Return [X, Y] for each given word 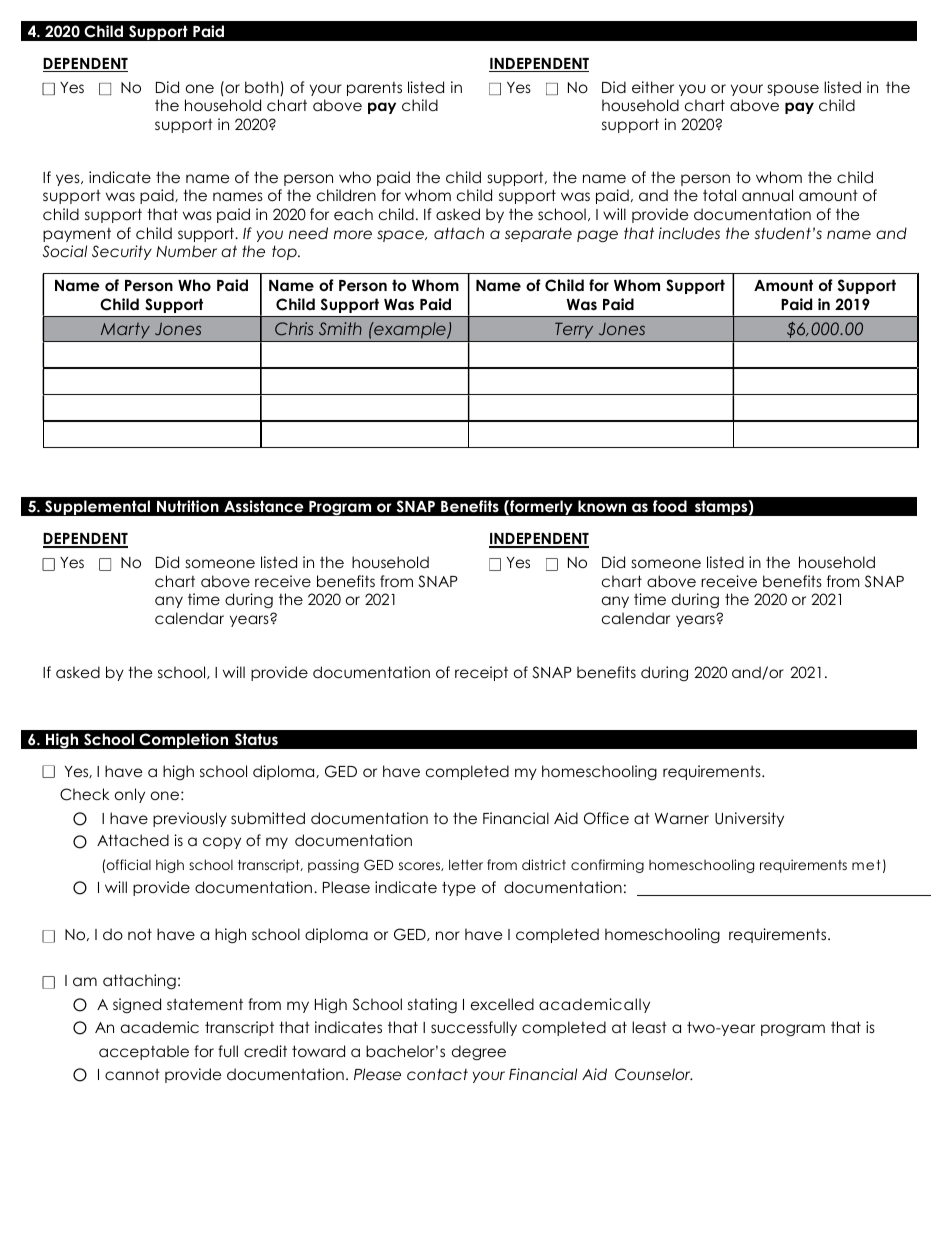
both [263, 88]
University [749, 819]
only [130, 795]
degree [479, 1052]
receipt [481, 673]
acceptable [144, 1052]
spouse [793, 90]
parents [374, 89]
